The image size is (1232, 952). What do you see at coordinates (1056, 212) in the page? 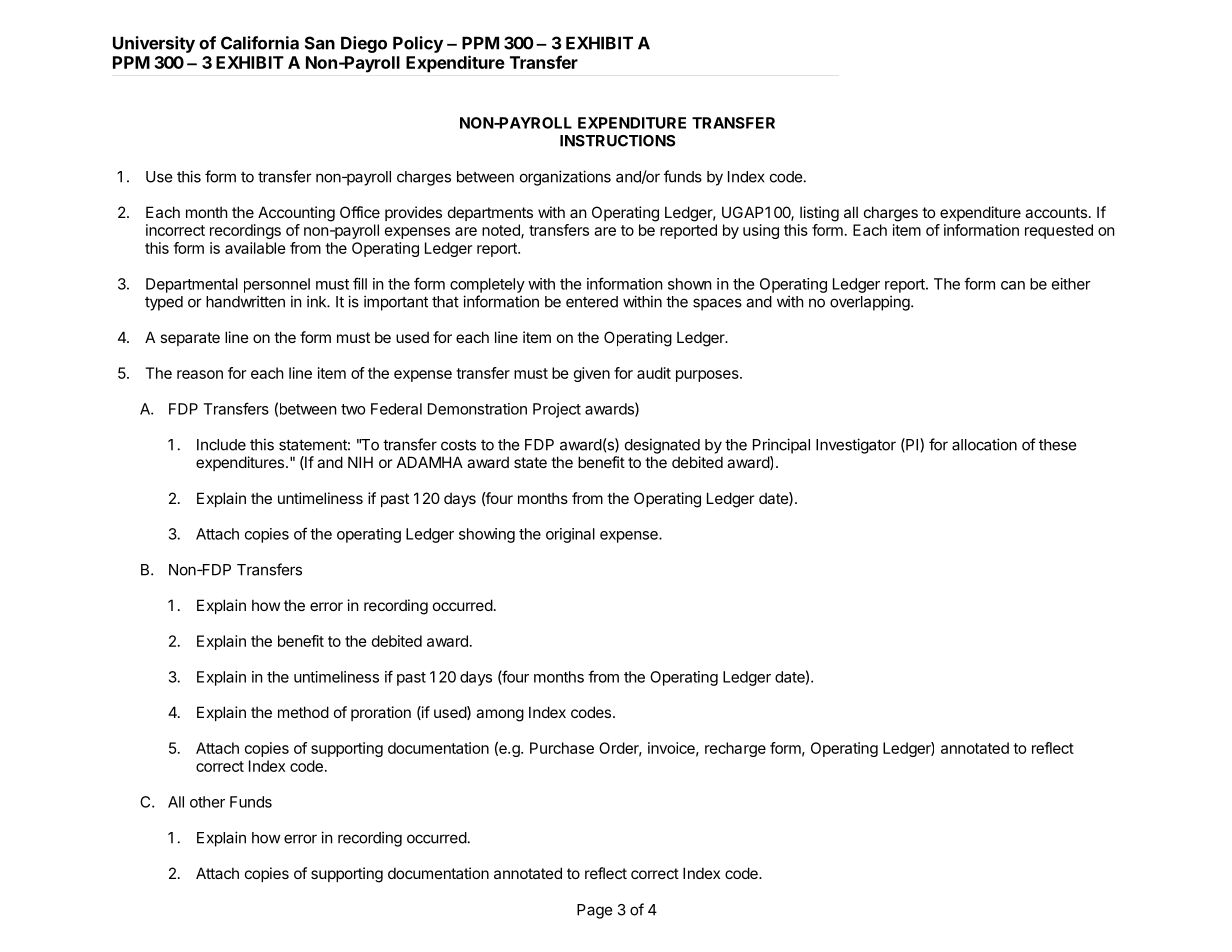
I see `accounts` at bounding box center [1056, 212].
